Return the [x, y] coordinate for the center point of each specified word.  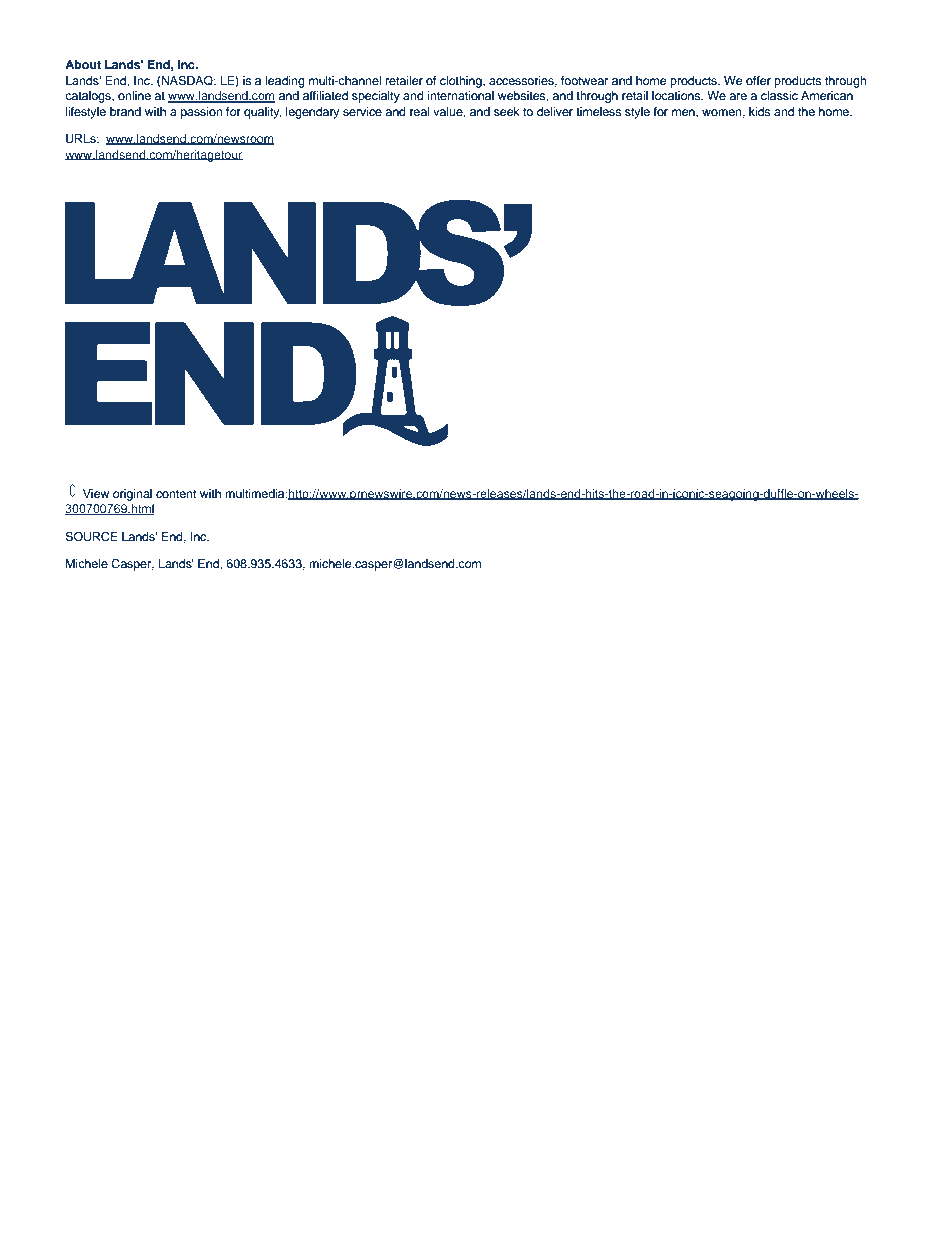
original [132, 495]
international [460, 95]
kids [759, 111]
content [176, 494]
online [134, 95]
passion [202, 113]
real [420, 111]
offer [758, 80]
